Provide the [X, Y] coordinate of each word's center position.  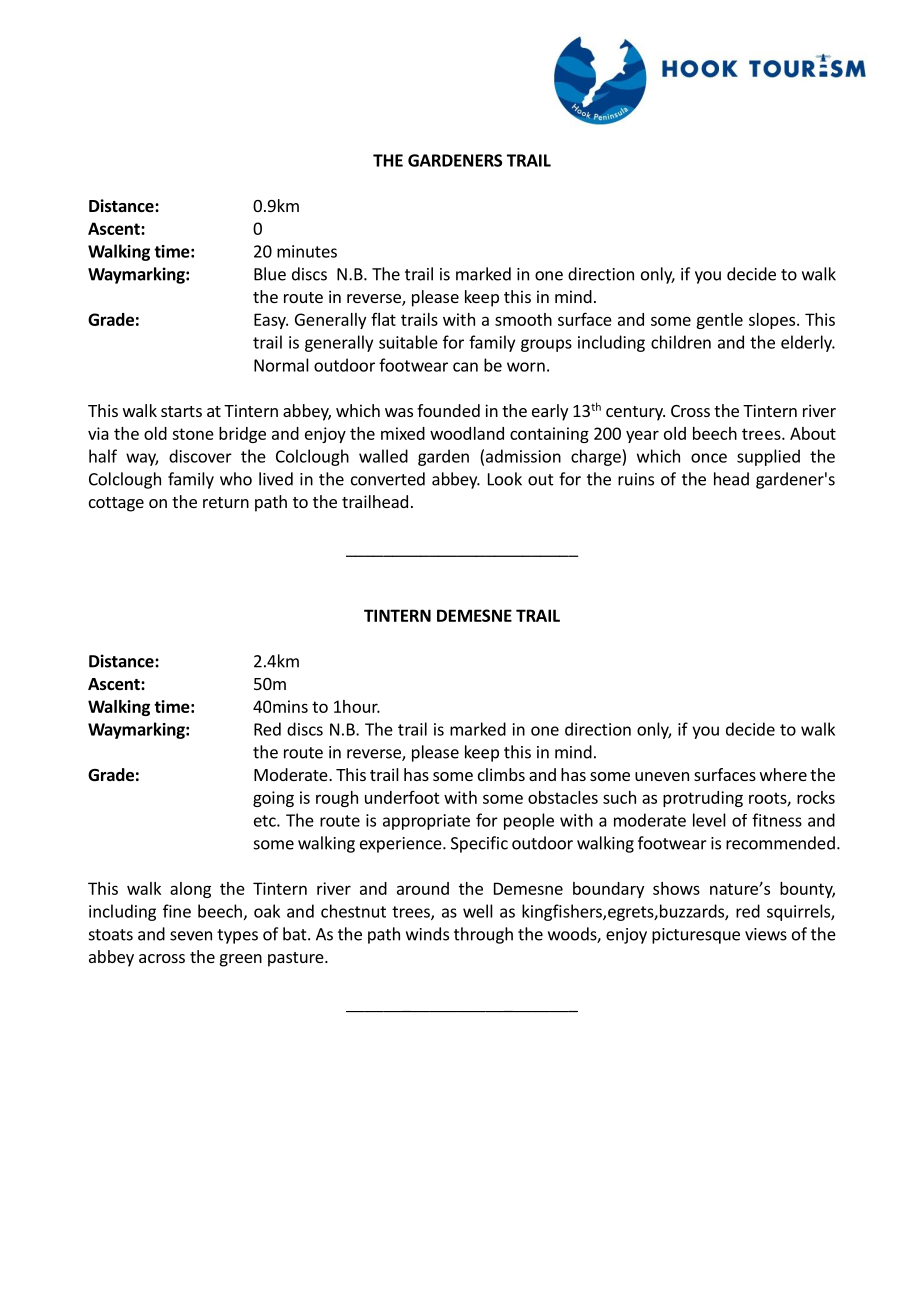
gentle [719, 321]
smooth [523, 319]
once [709, 458]
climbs [501, 774]
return [226, 502]
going [273, 799]
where [783, 774]
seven [191, 936]
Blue [270, 274]
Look [505, 479]
